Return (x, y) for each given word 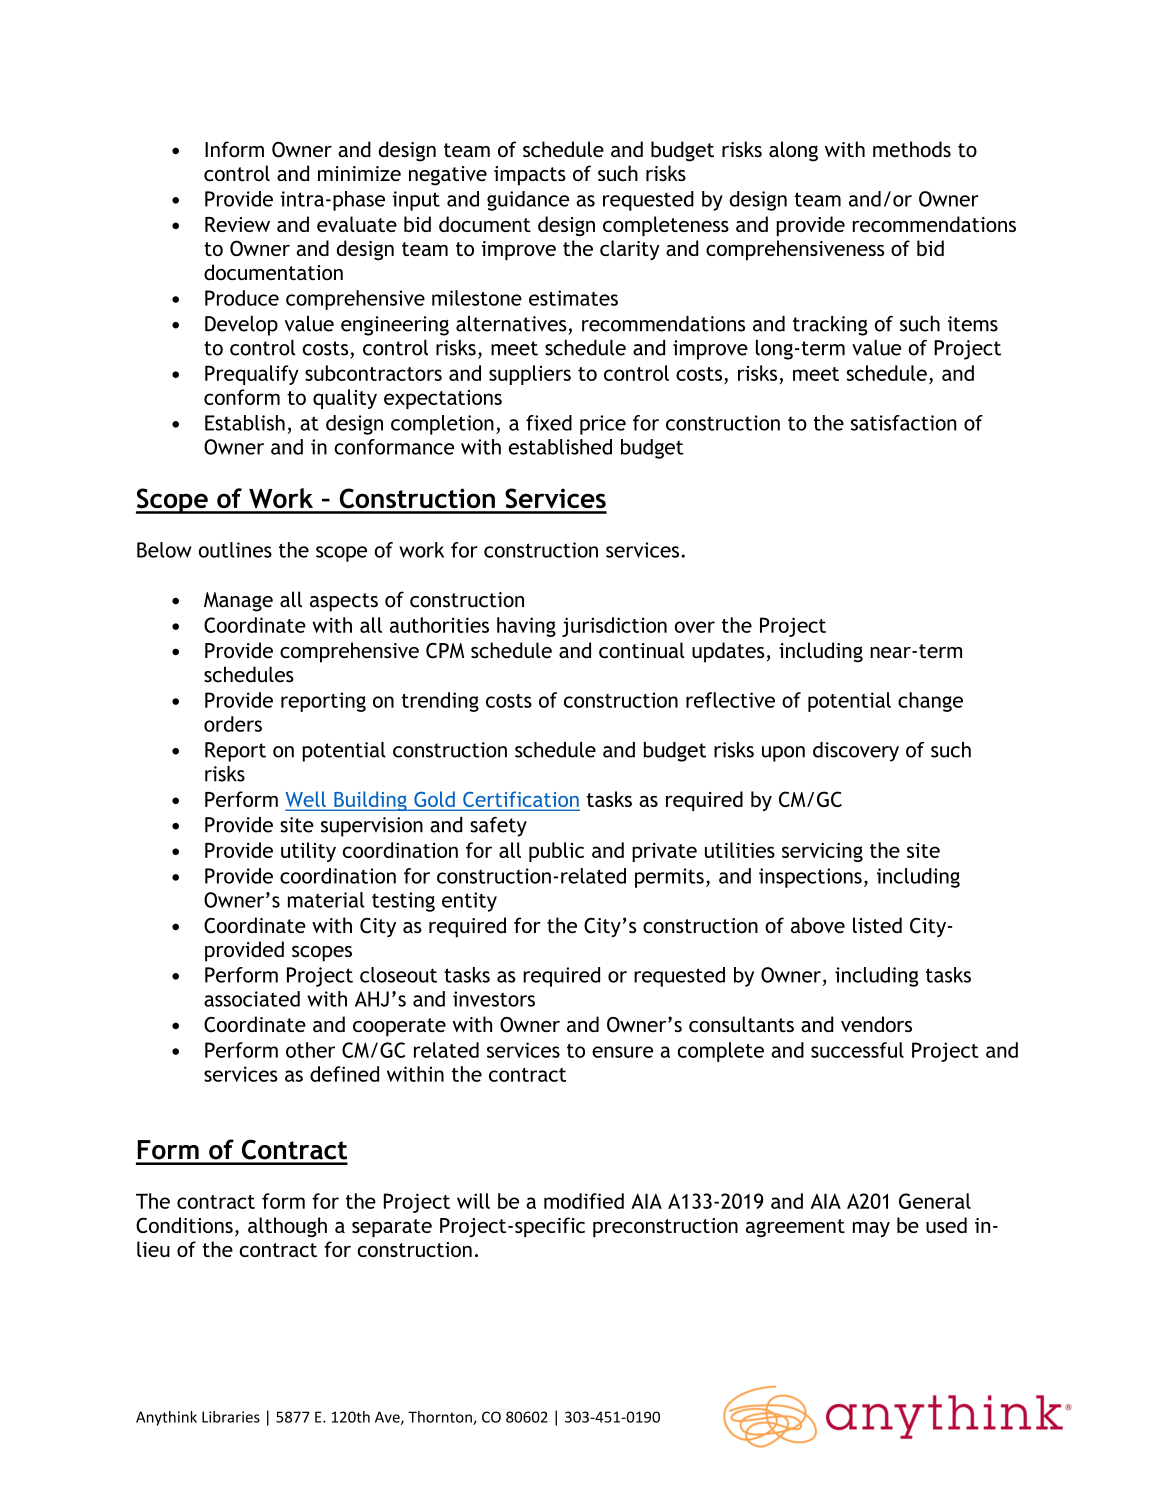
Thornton (441, 1418)
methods (912, 149)
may (871, 1229)
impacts (530, 176)
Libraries (231, 1417)
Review (237, 224)
